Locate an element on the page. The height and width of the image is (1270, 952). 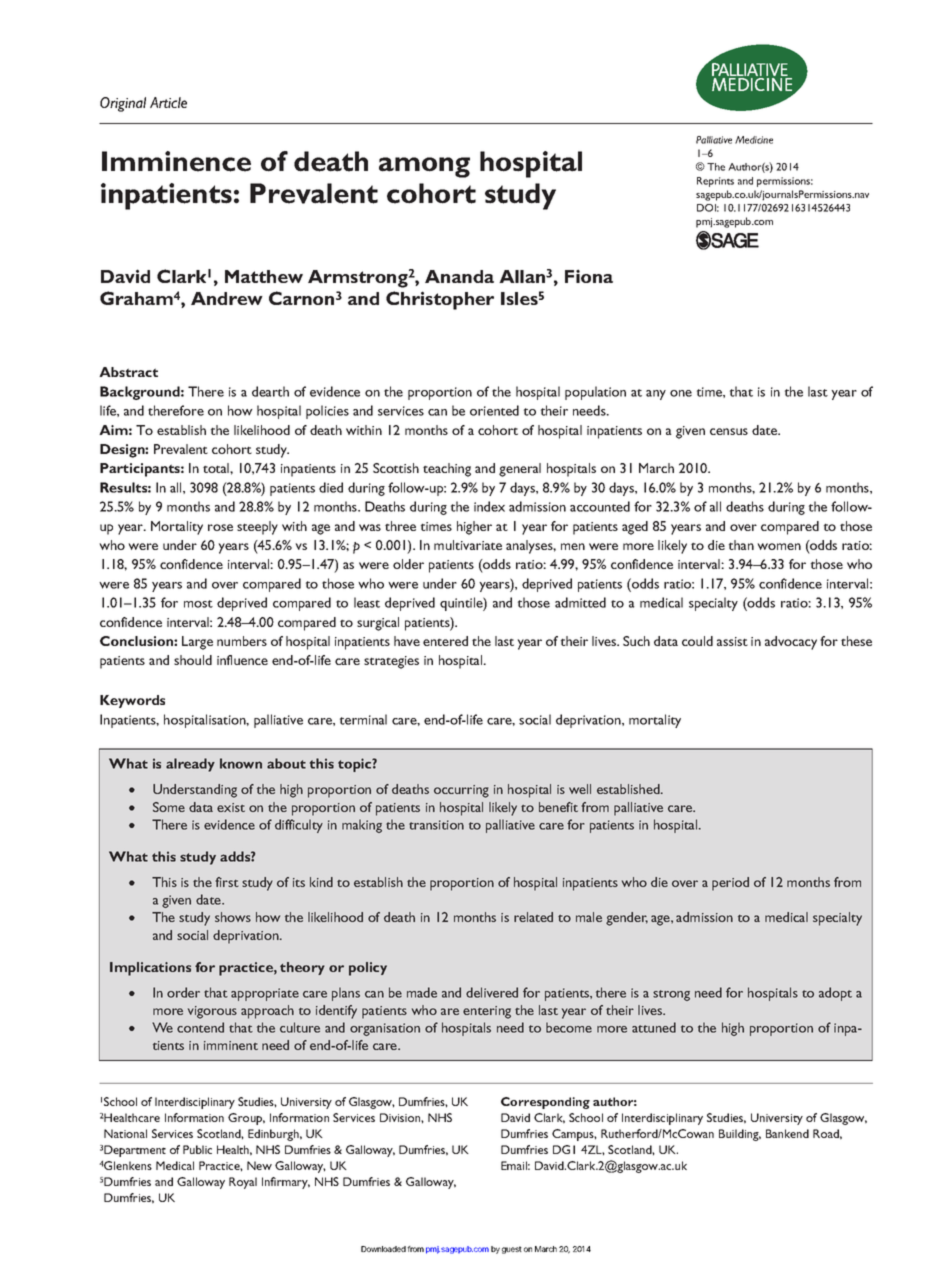
Andrew is located at coordinates (227, 298).
